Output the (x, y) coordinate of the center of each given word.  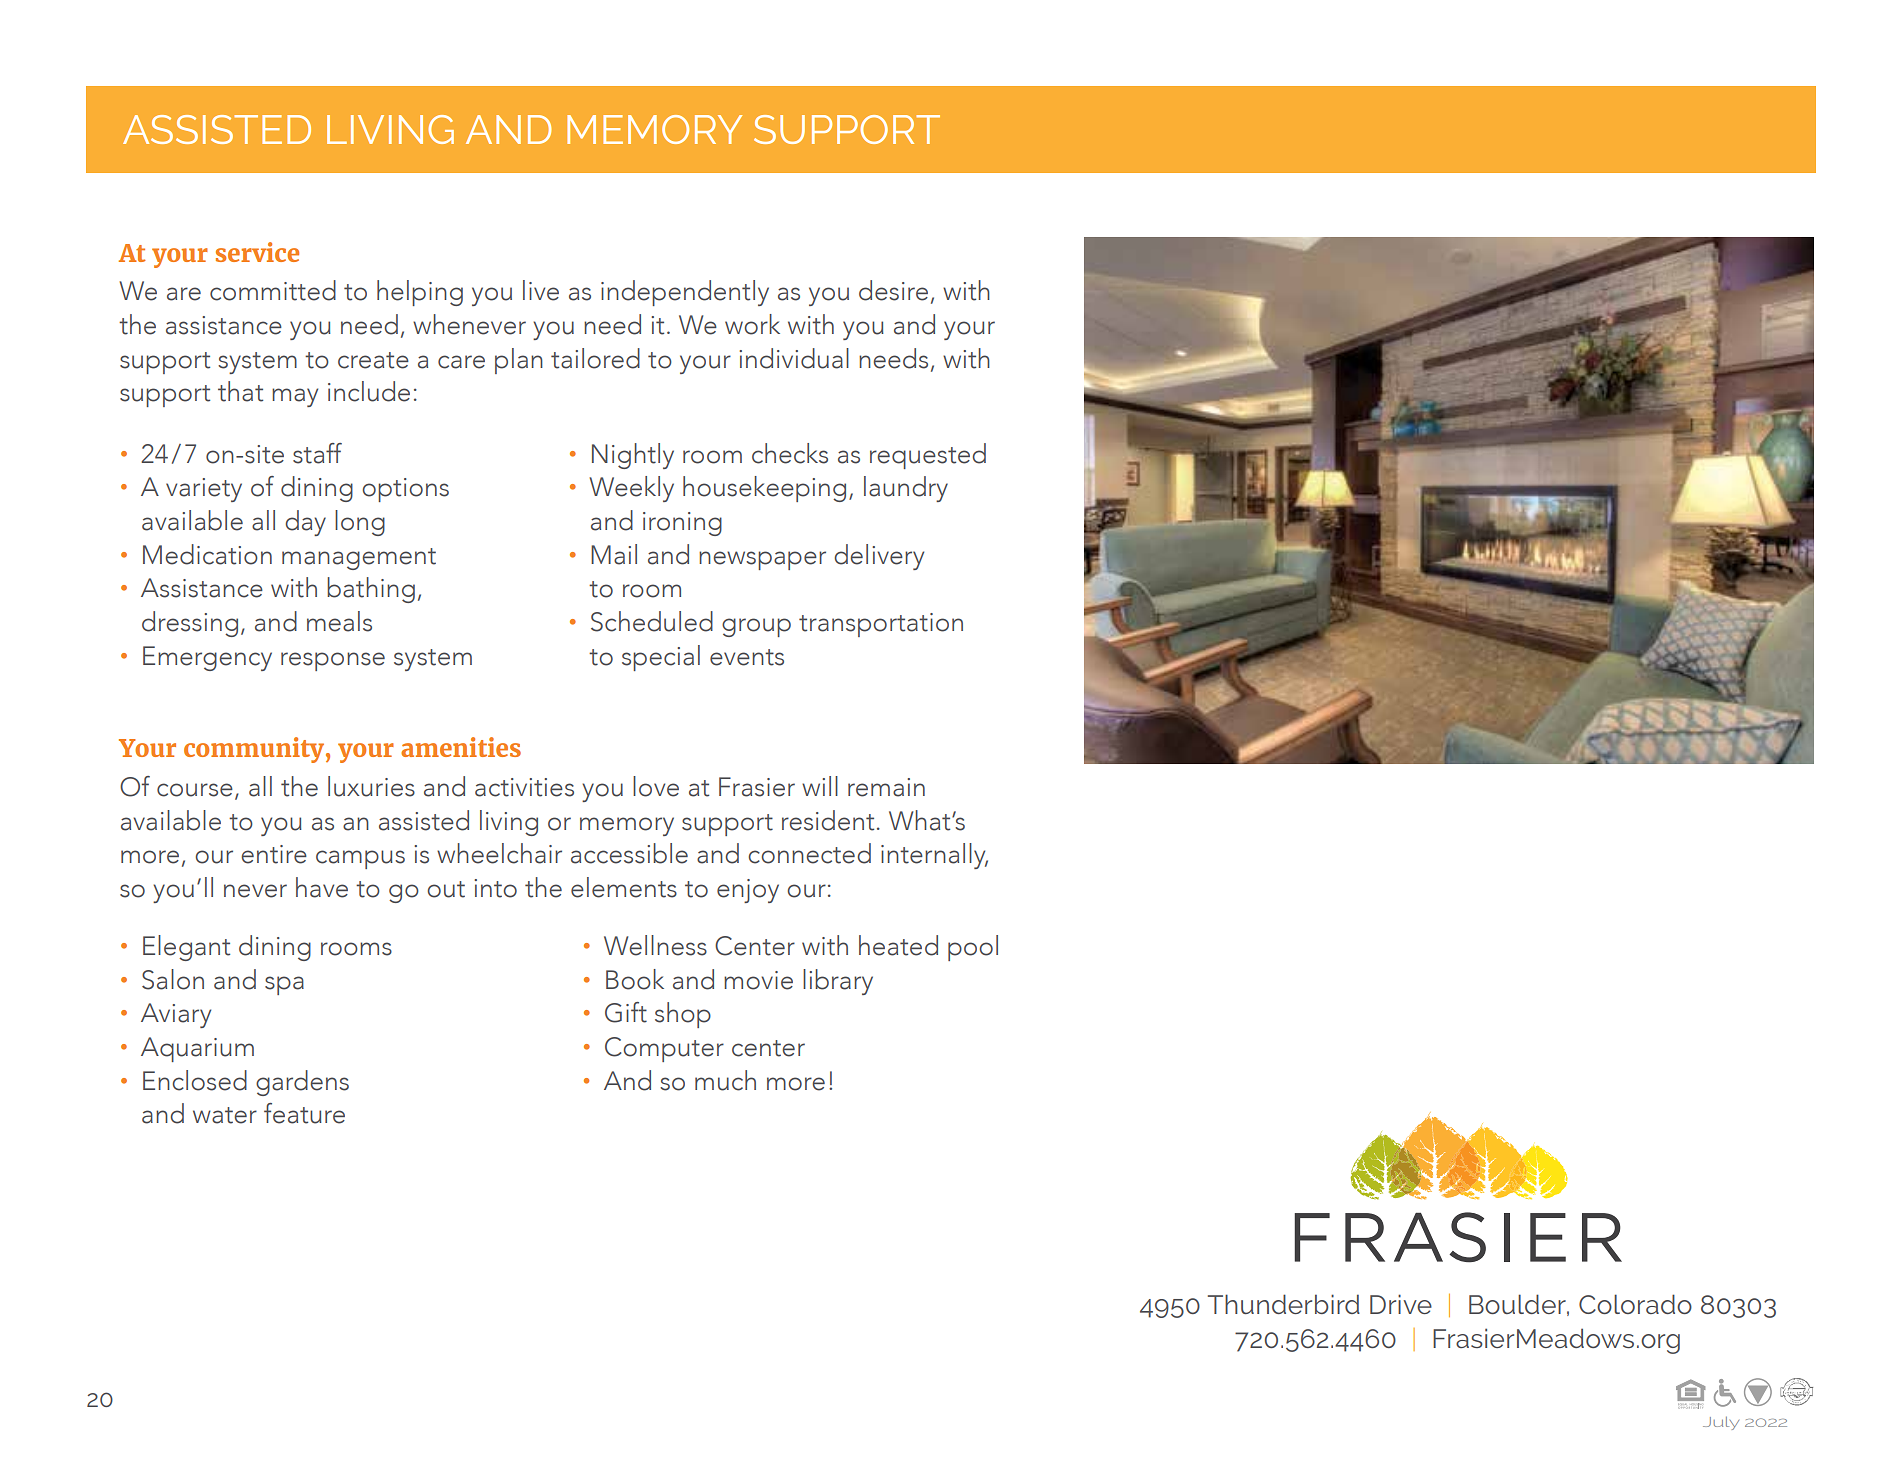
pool (973, 948)
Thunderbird (1284, 1304)
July (1721, 1423)
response (333, 661)
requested (928, 456)
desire (893, 290)
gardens (302, 1083)
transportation (881, 625)
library (838, 982)
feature (304, 1113)
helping (420, 293)
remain (886, 787)
